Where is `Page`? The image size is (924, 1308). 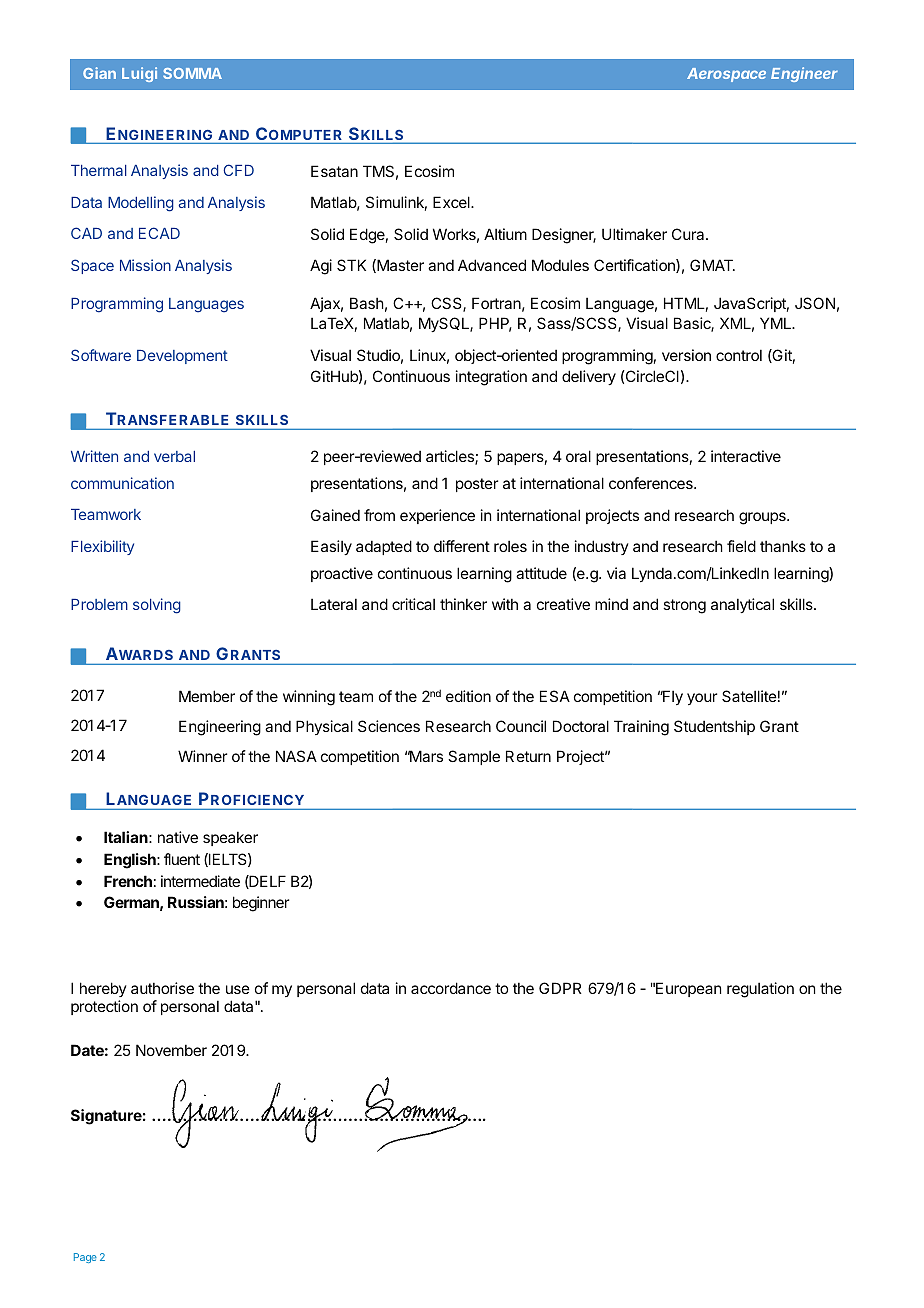 Page is located at coordinates (85, 1258).
